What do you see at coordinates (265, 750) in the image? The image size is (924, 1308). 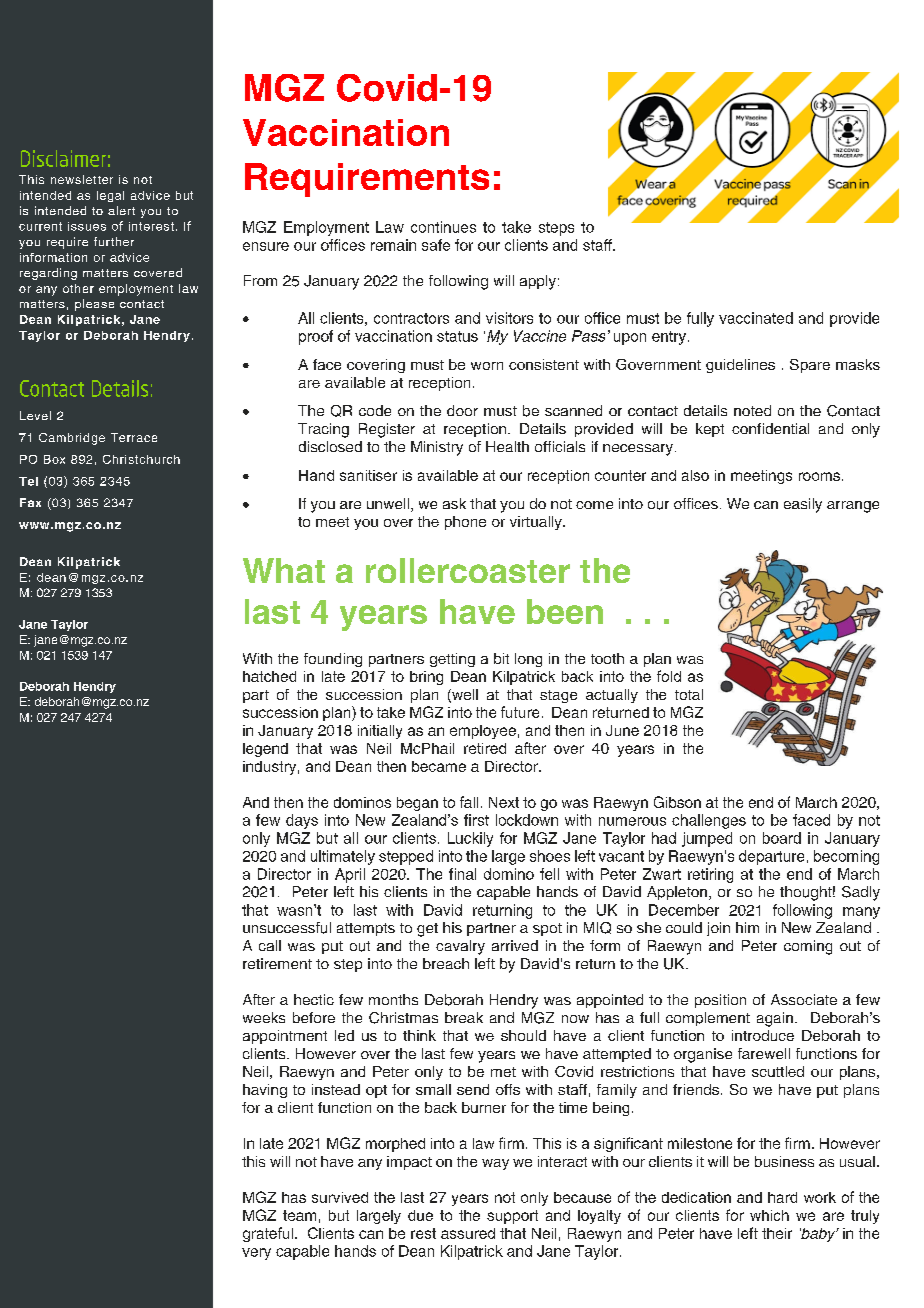 I see `legend` at bounding box center [265, 750].
